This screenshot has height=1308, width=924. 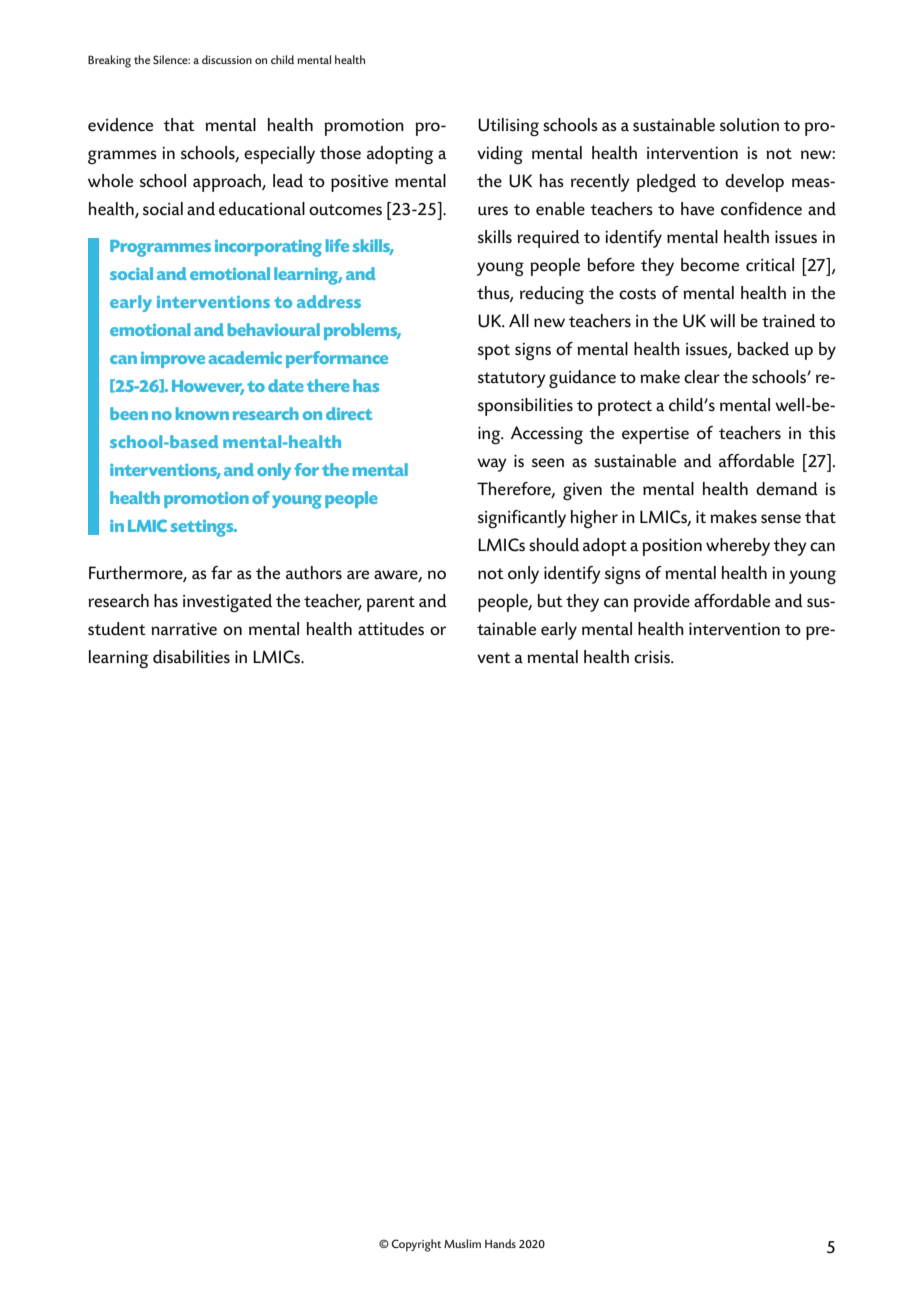 I want to click on Utilising, so click(x=508, y=127).
